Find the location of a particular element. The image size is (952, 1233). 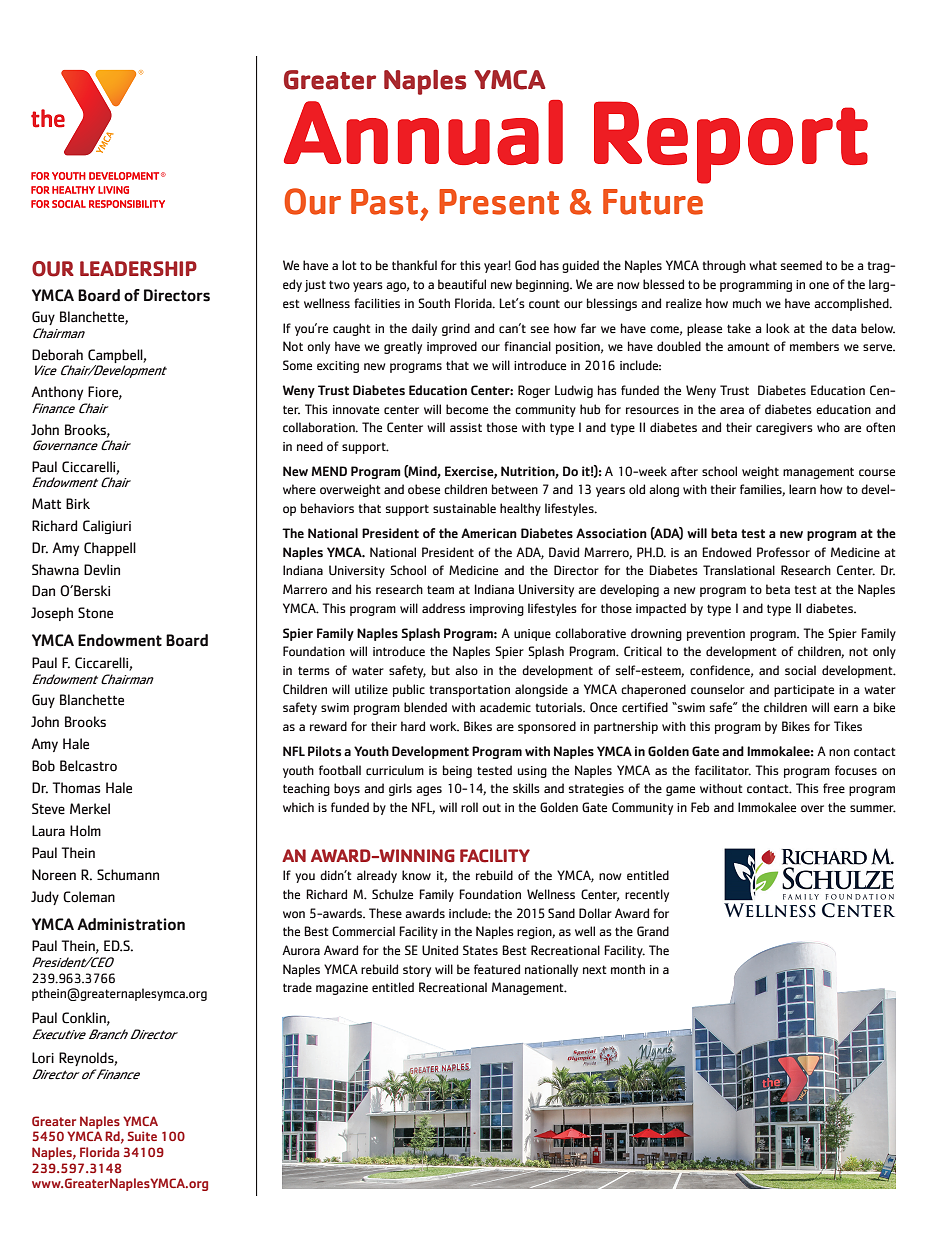

social is located at coordinates (800, 670).
